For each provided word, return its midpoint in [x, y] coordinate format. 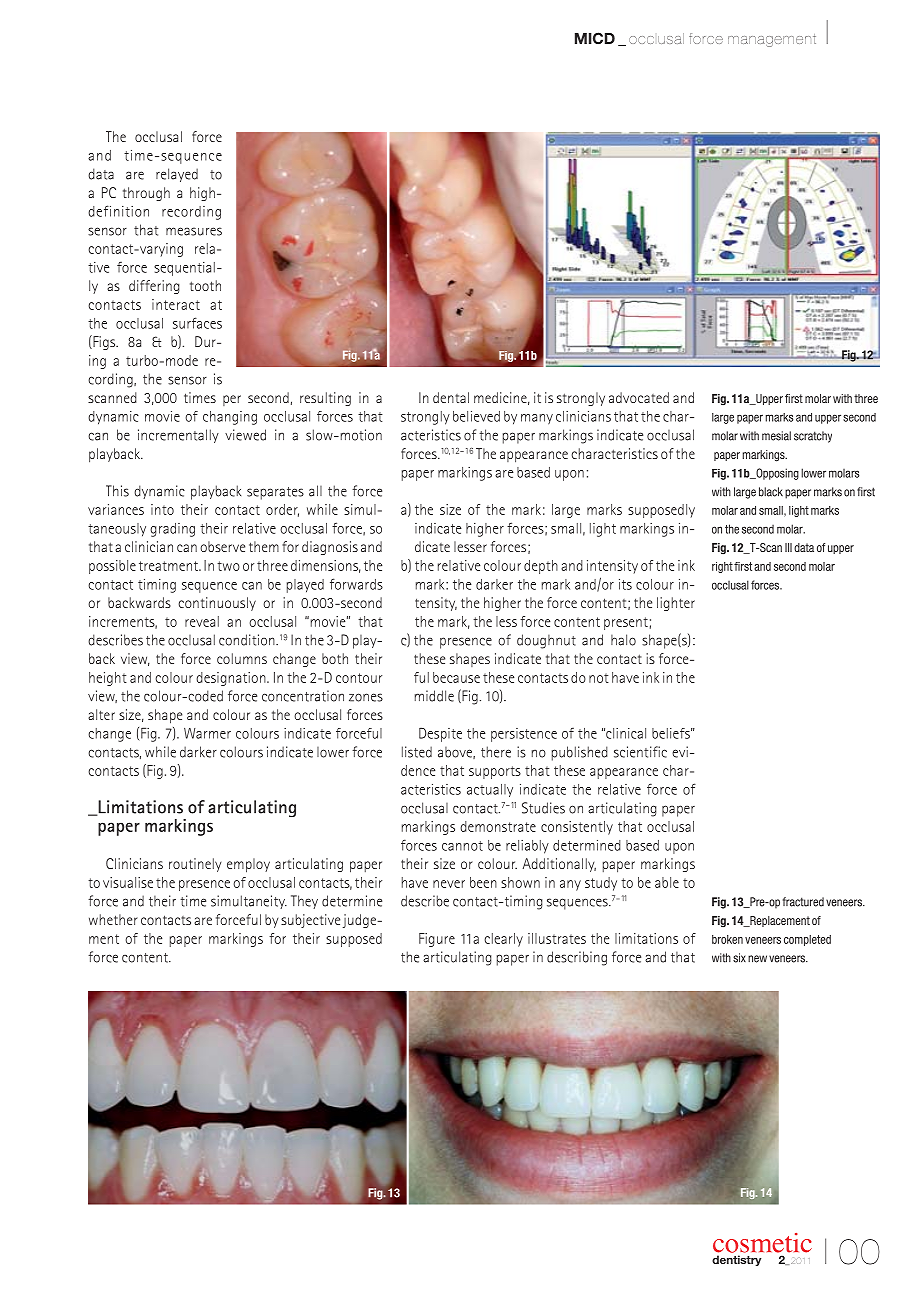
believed [476, 416]
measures [194, 231]
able [667, 882]
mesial [776, 436]
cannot [462, 846]
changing [230, 418]
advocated [639, 397]
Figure [437, 940]
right [722, 567]
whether [113, 919]
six [739, 958]
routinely [195, 865]
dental [451, 397]
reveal [202, 621]
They [304, 902]
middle [434, 696]
